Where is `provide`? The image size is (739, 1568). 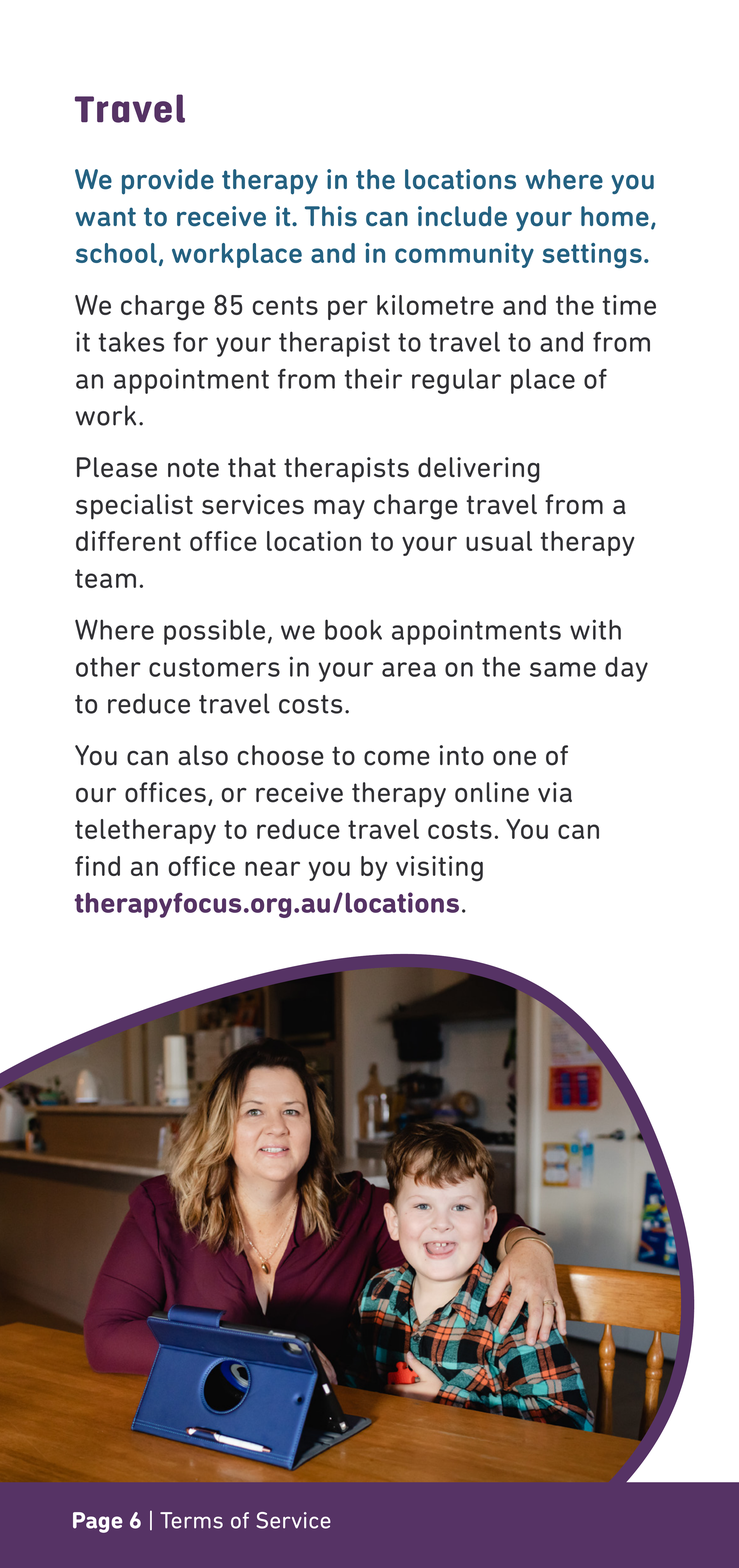
provide is located at coordinates (168, 182).
